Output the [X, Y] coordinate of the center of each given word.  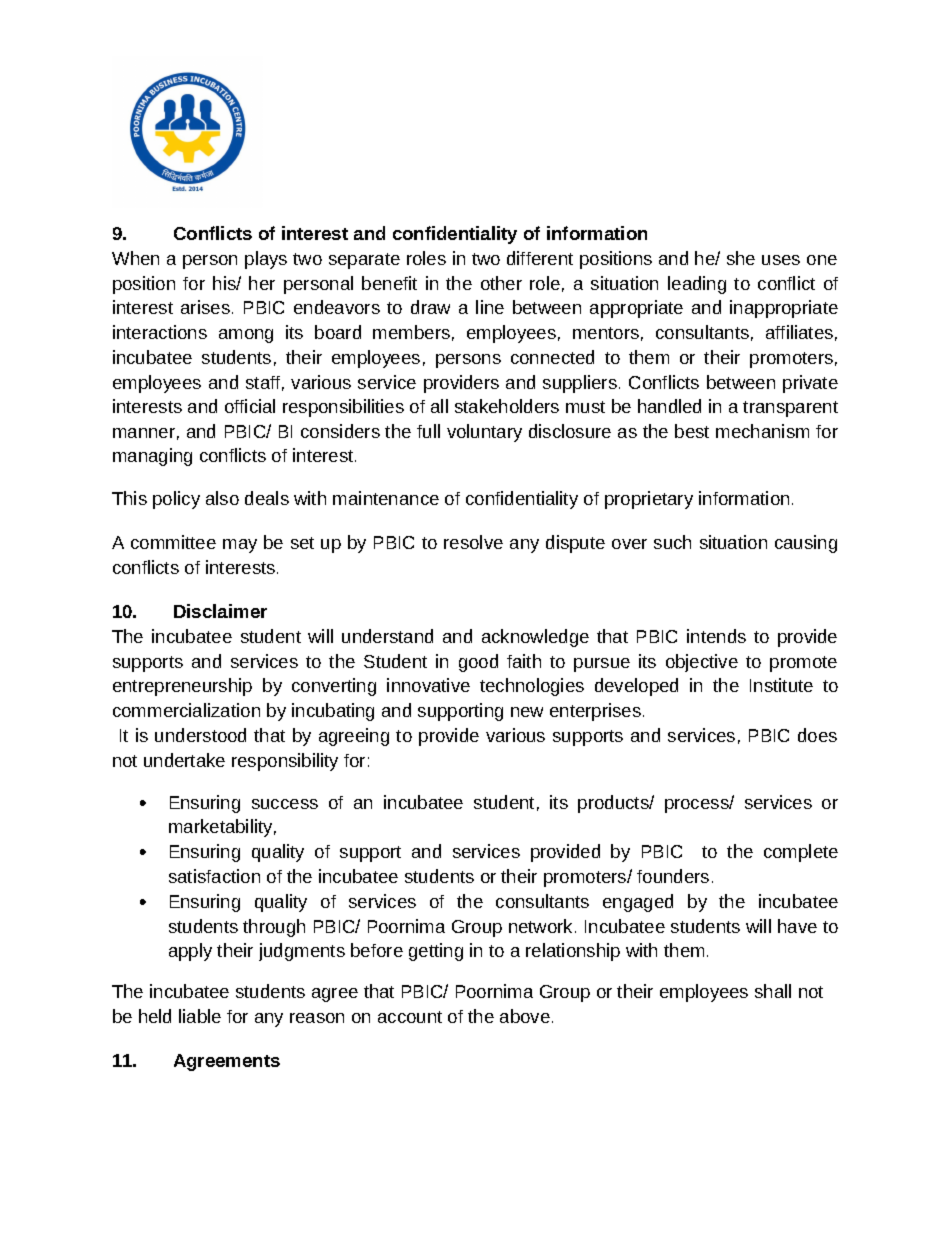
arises [205, 307]
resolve [473, 542]
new [527, 712]
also [222, 498]
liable [200, 1016]
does [817, 735]
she [741, 258]
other [501, 283]
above [525, 1016]
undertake [184, 760]
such [672, 542]
